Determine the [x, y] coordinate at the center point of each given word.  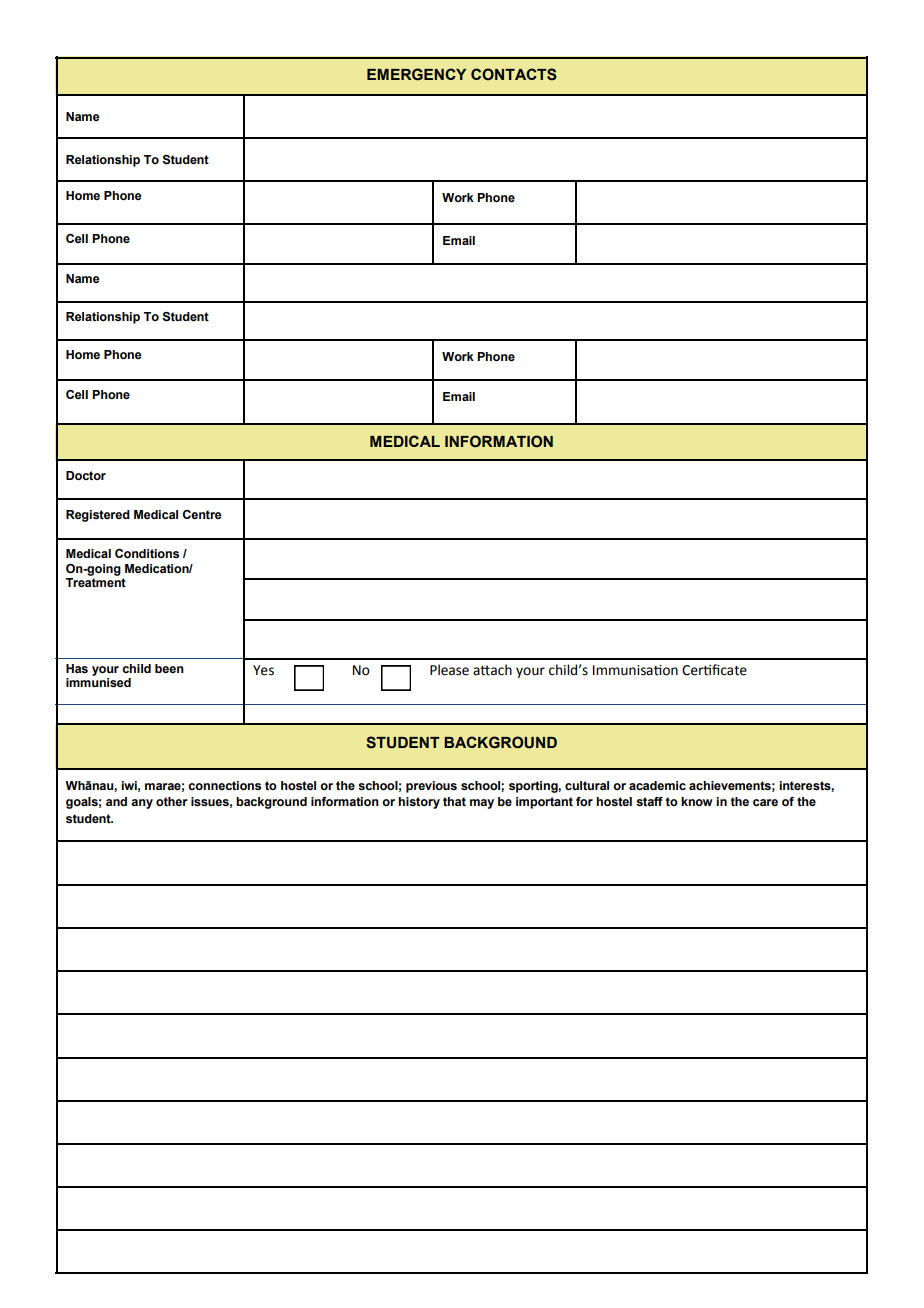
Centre [202, 514]
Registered [98, 516]
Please [449, 670]
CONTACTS [514, 74]
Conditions [147, 553]
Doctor [86, 475]
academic [657, 785]
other [172, 801]
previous [431, 787]
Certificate [714, 670]
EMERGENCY [416, 74]
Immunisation [635, 670]
